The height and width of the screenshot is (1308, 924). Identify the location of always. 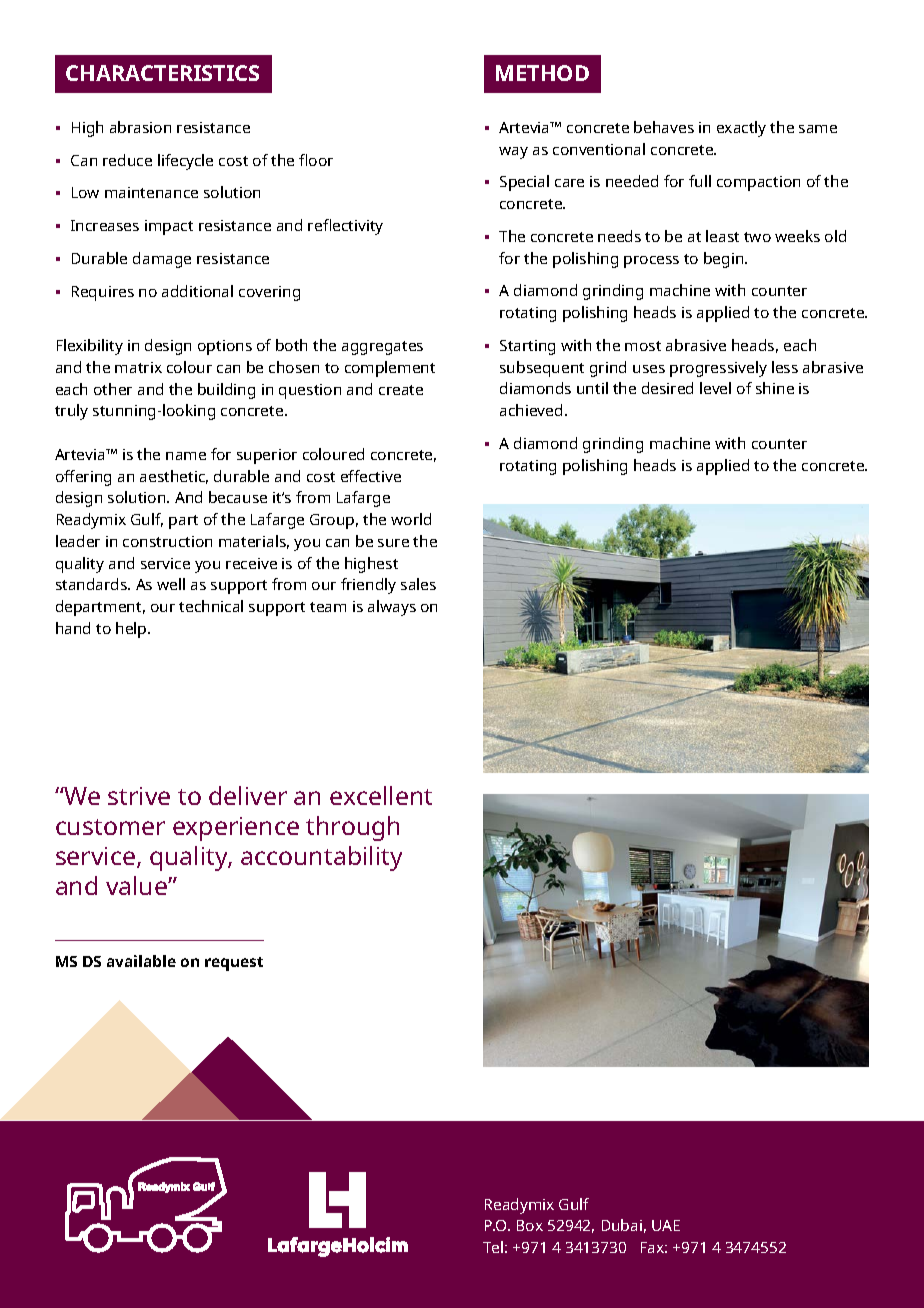
(392, 608).
